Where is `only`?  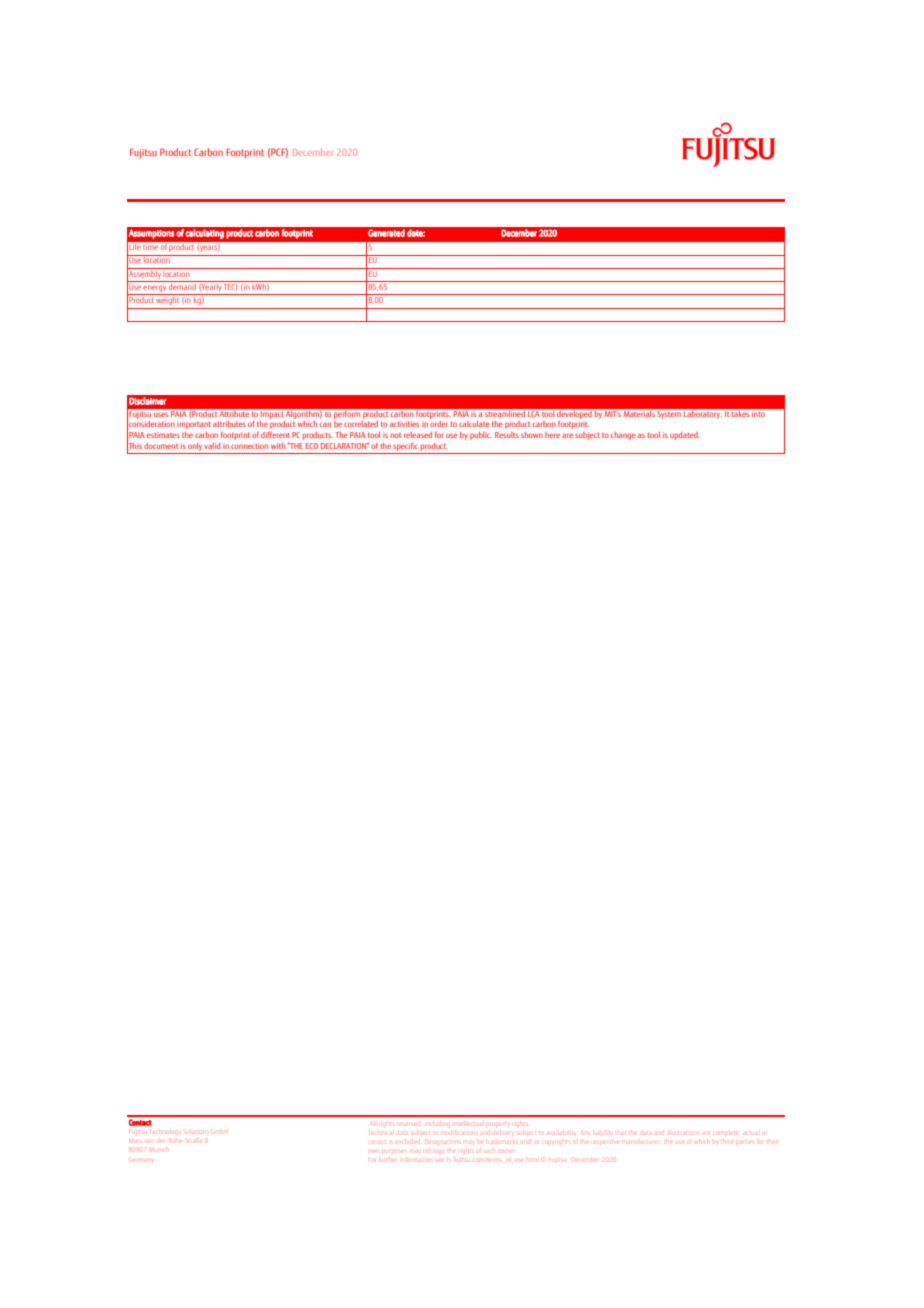
only is located at coordinates (195, 446).
